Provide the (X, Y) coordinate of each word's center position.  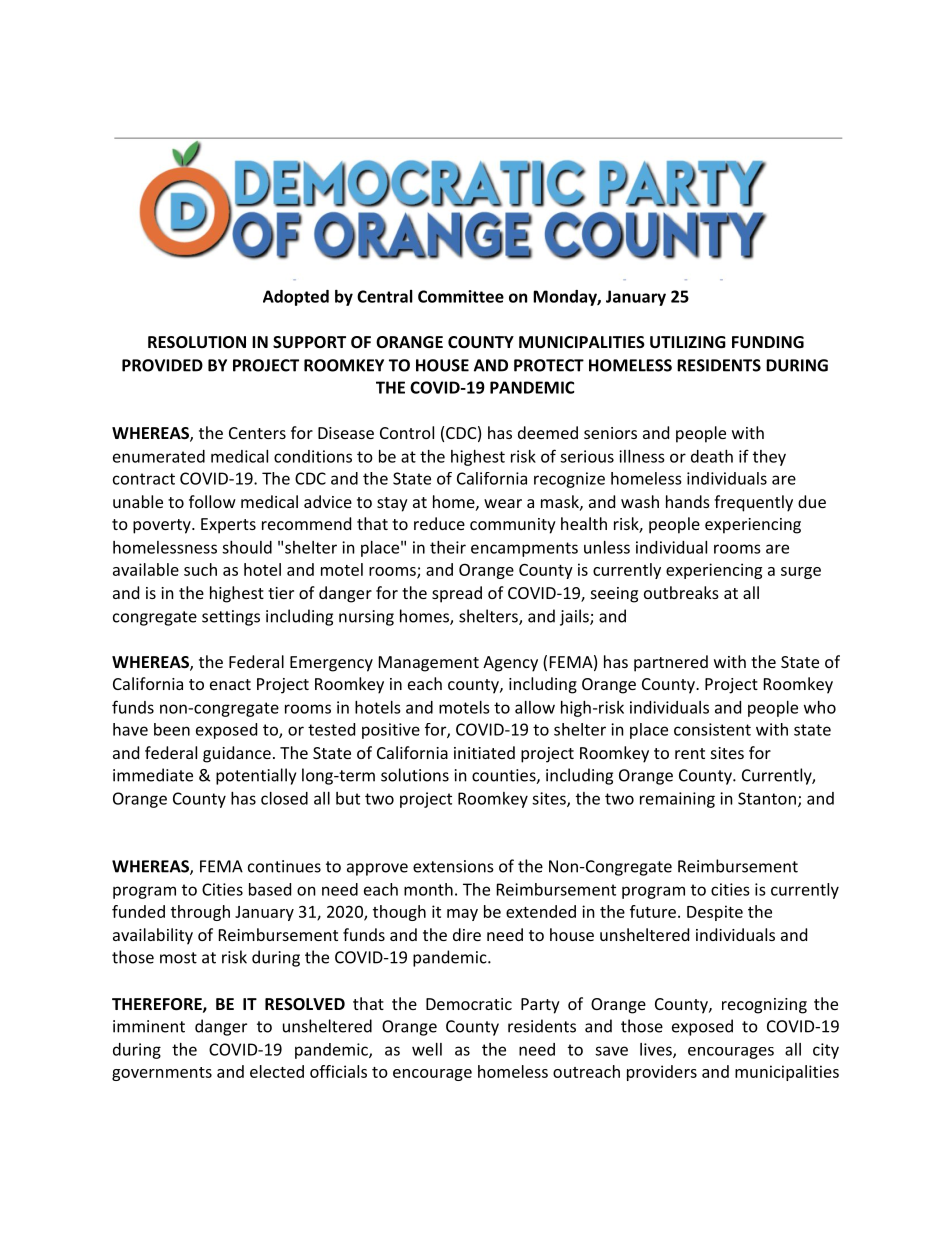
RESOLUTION (197, 342)
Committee (461, 296)
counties (504, 776)
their (448, 547)
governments (162, 1074)
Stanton (767, 798)
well (427, 1049)
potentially (256, 776)
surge (801, 573)
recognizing (764, 1006)
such (200, 569)
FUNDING (768, 342)
